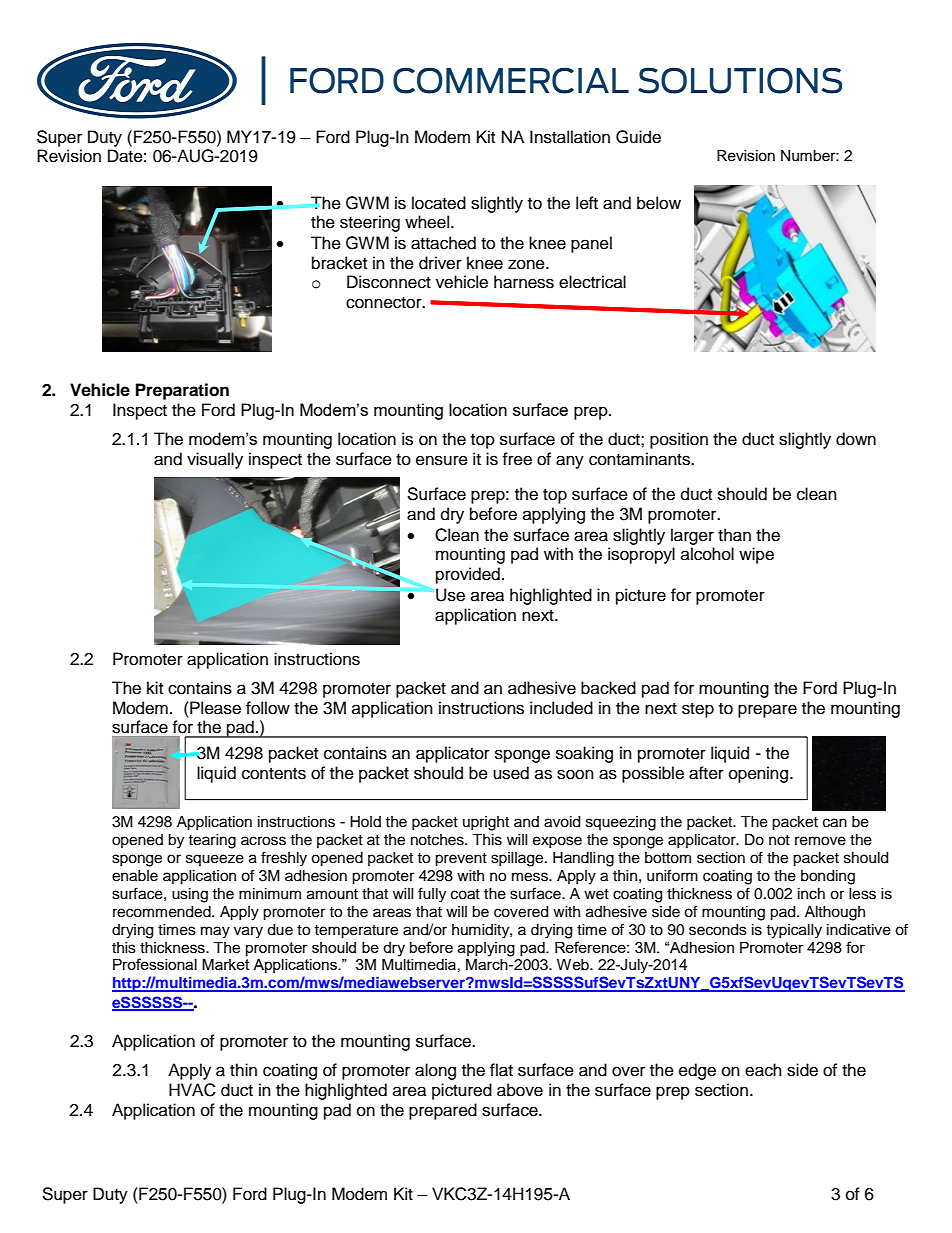 This page has width=952, height=1233. I want to click on HVAC, so click(192, 1090).
